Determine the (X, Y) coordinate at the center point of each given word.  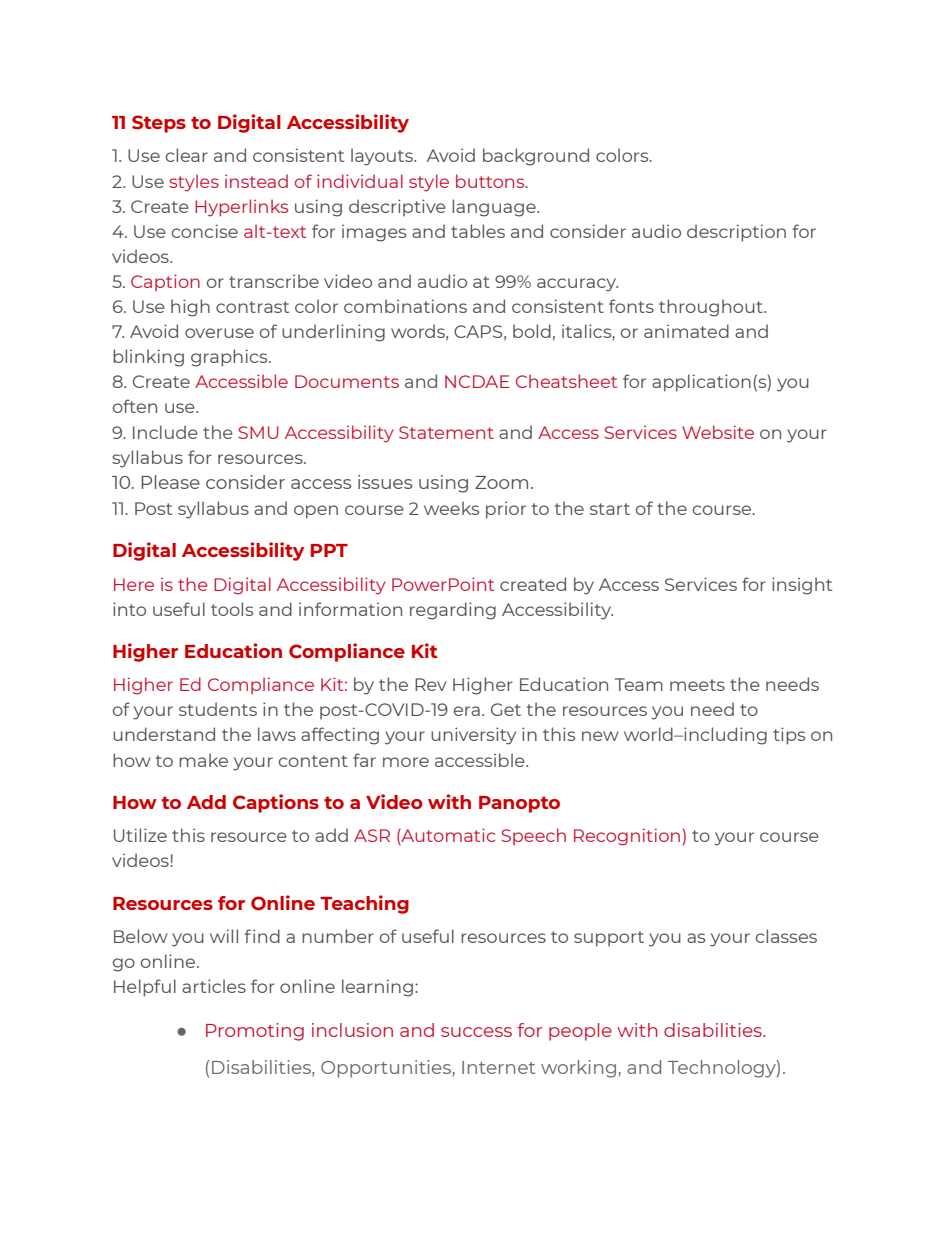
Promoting (255, 1032)
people (580, 1032)
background (536, 157)
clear (187, 155)
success (476, 1032)
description (736, 233)
